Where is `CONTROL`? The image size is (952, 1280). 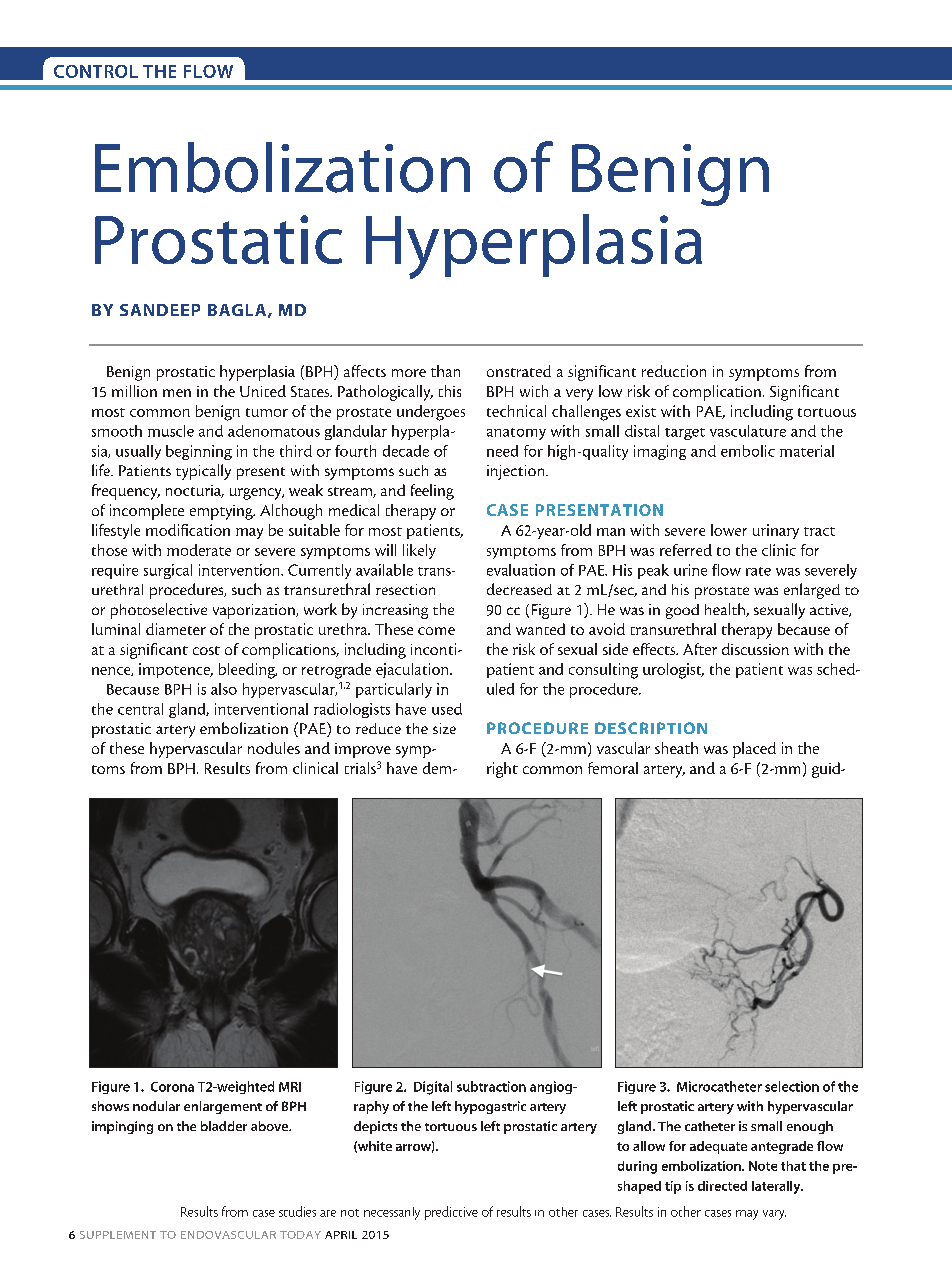 CONTROL is located at coordinates (96, 71).
